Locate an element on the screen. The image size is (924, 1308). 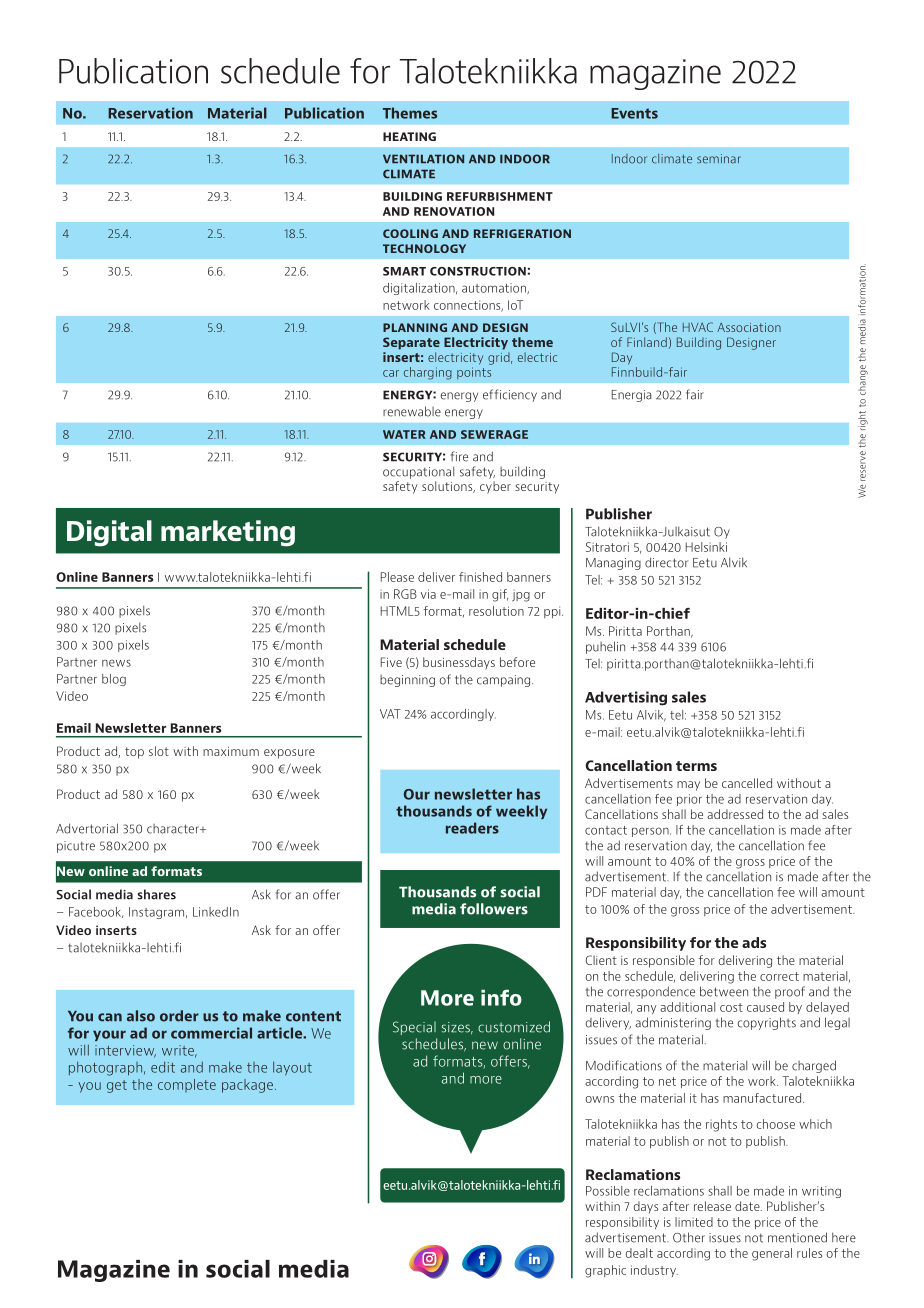
addressed is located at coordinates (735, 814).
